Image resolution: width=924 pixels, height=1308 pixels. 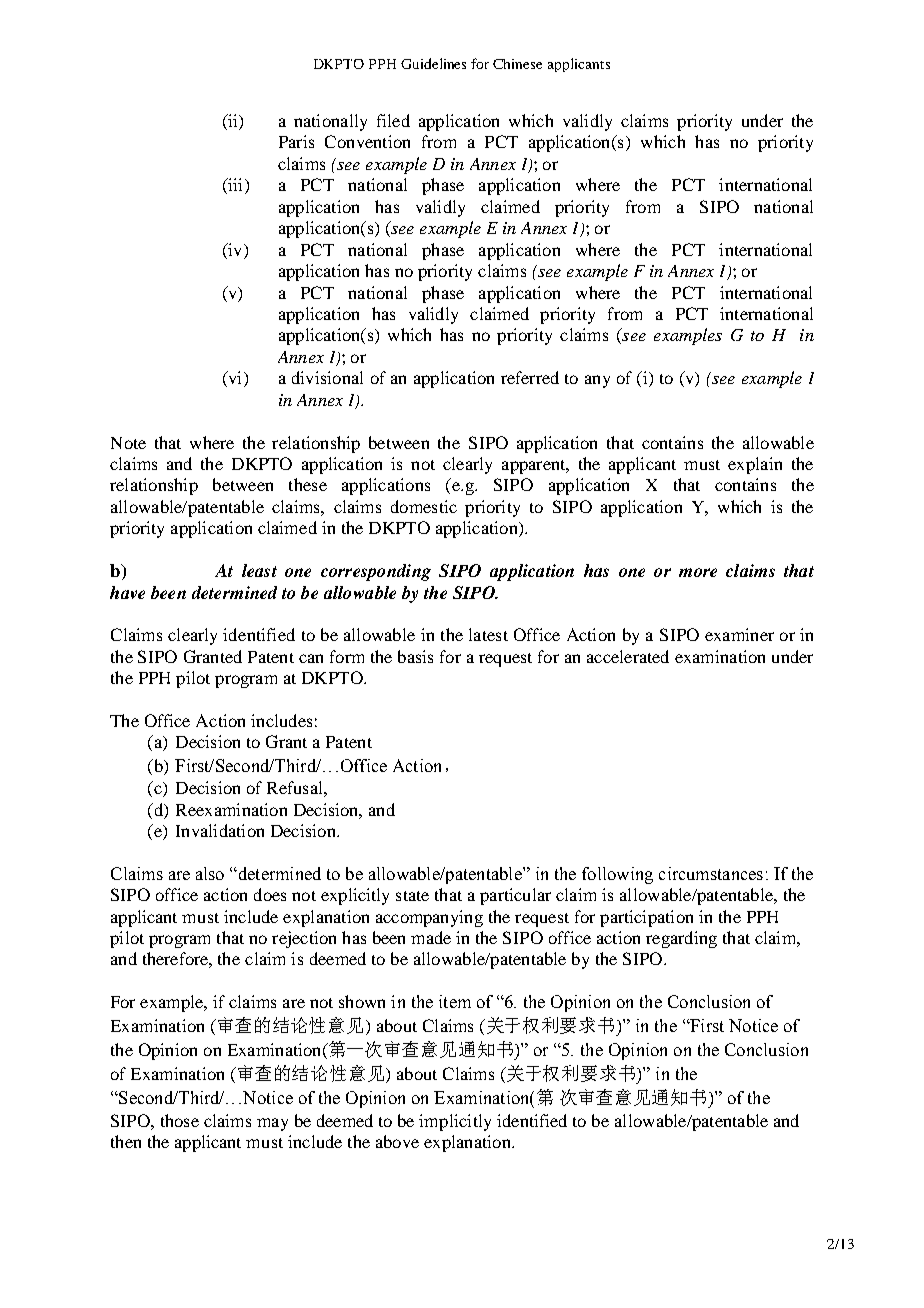 I want to click on Paris, so click(x=296, y=141).
